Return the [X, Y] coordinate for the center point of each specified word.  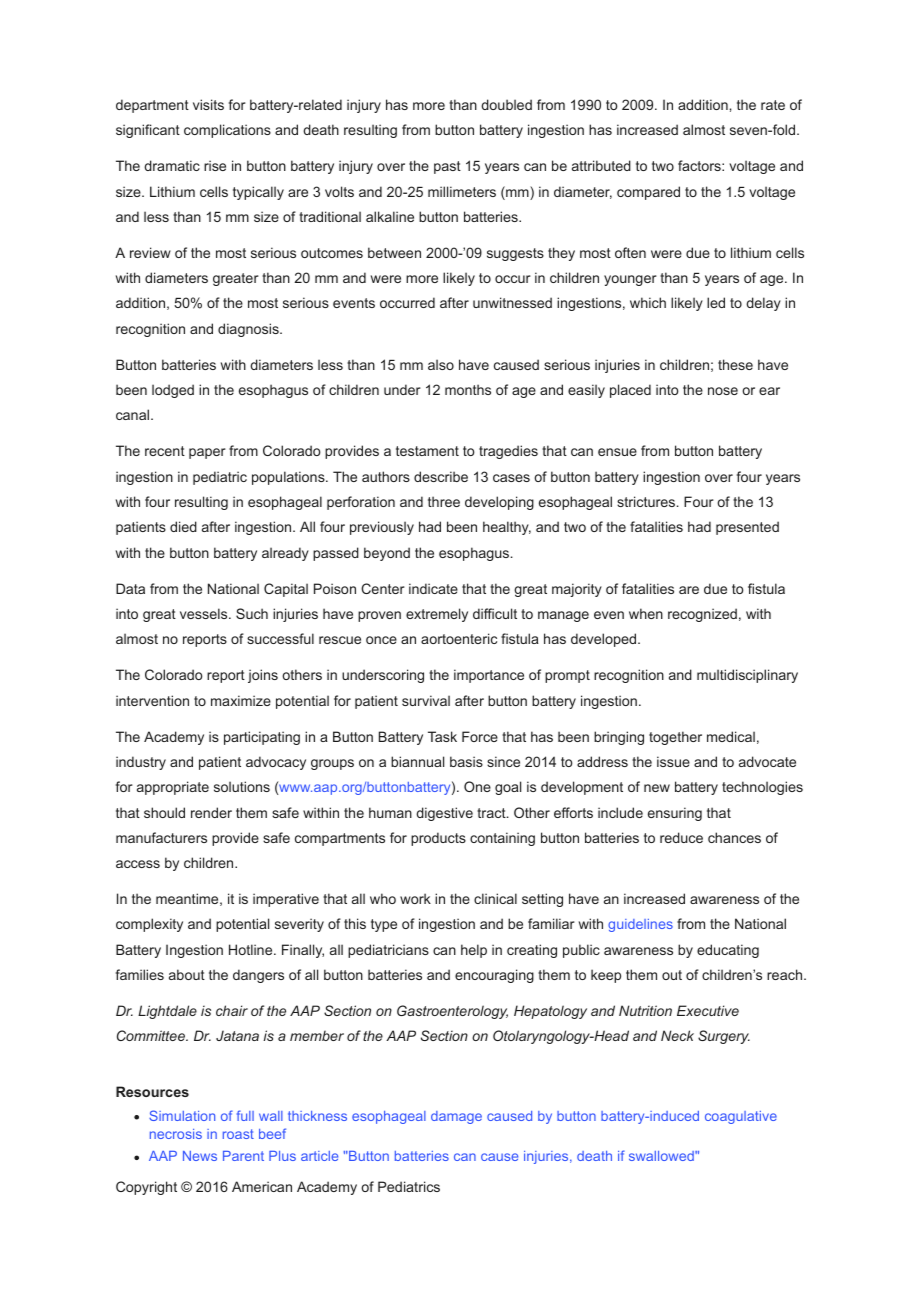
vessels [205, 613]
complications [227, 131]
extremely [437, 615]
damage [456, 1117]
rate [773, 105]
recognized [702, 615]
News [200, 1156]
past [447, 167]
